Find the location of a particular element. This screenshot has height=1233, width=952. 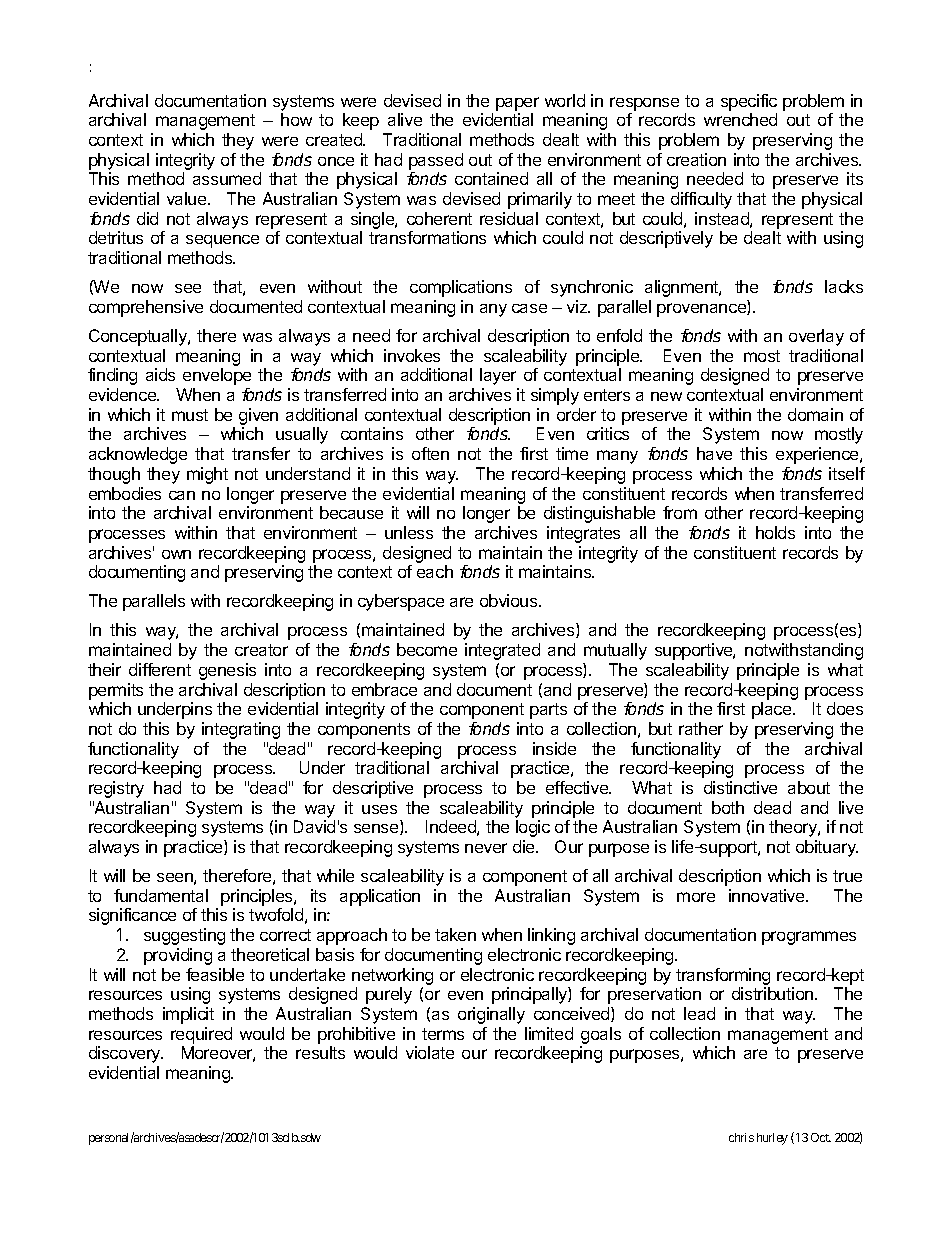

different is located at coordinates (160, 669).
